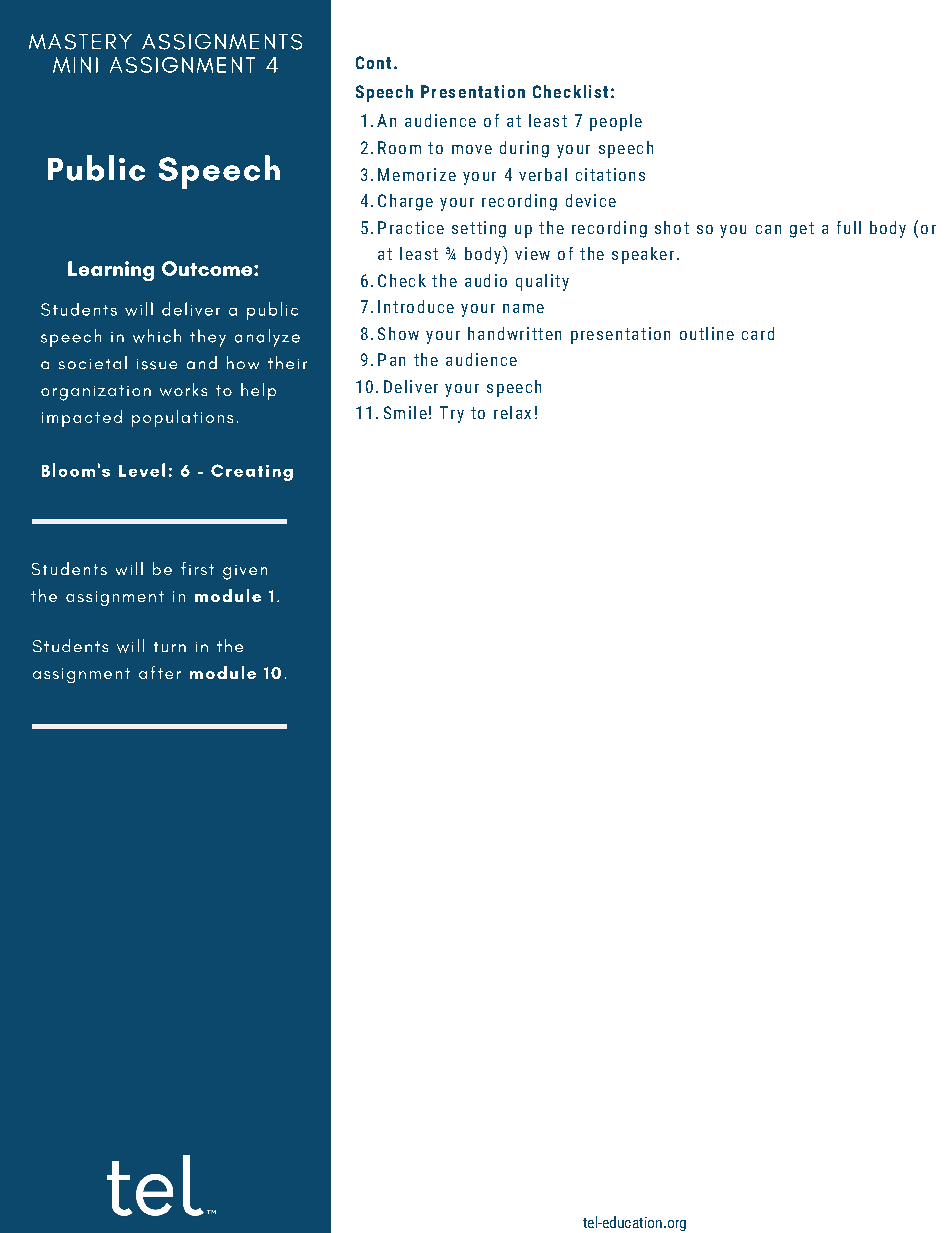  What do you see at coordinates (512, 412) in the document?
I see `relax` at bounding box center [512, 412].
